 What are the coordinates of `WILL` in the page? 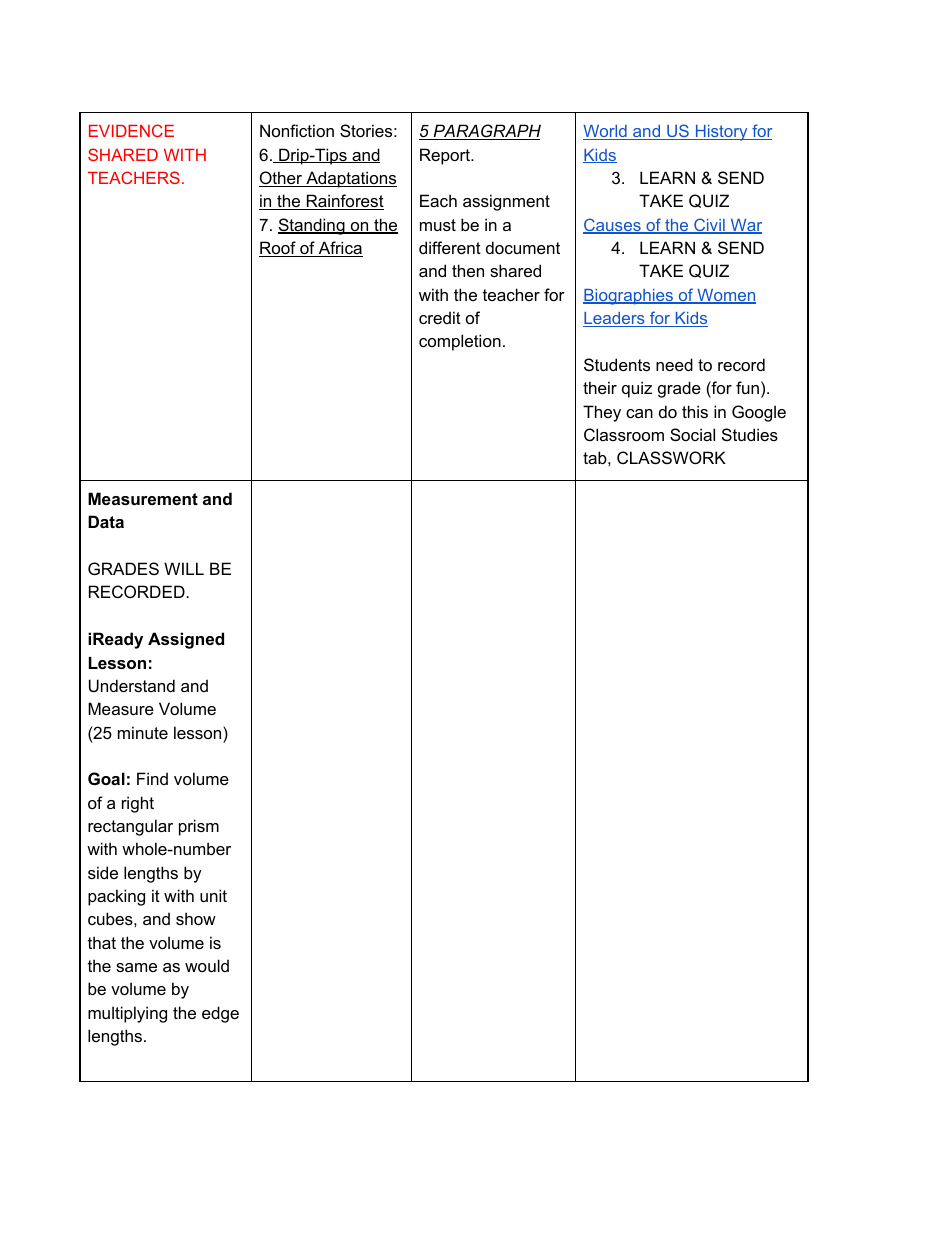 It's located at (184, 568).
